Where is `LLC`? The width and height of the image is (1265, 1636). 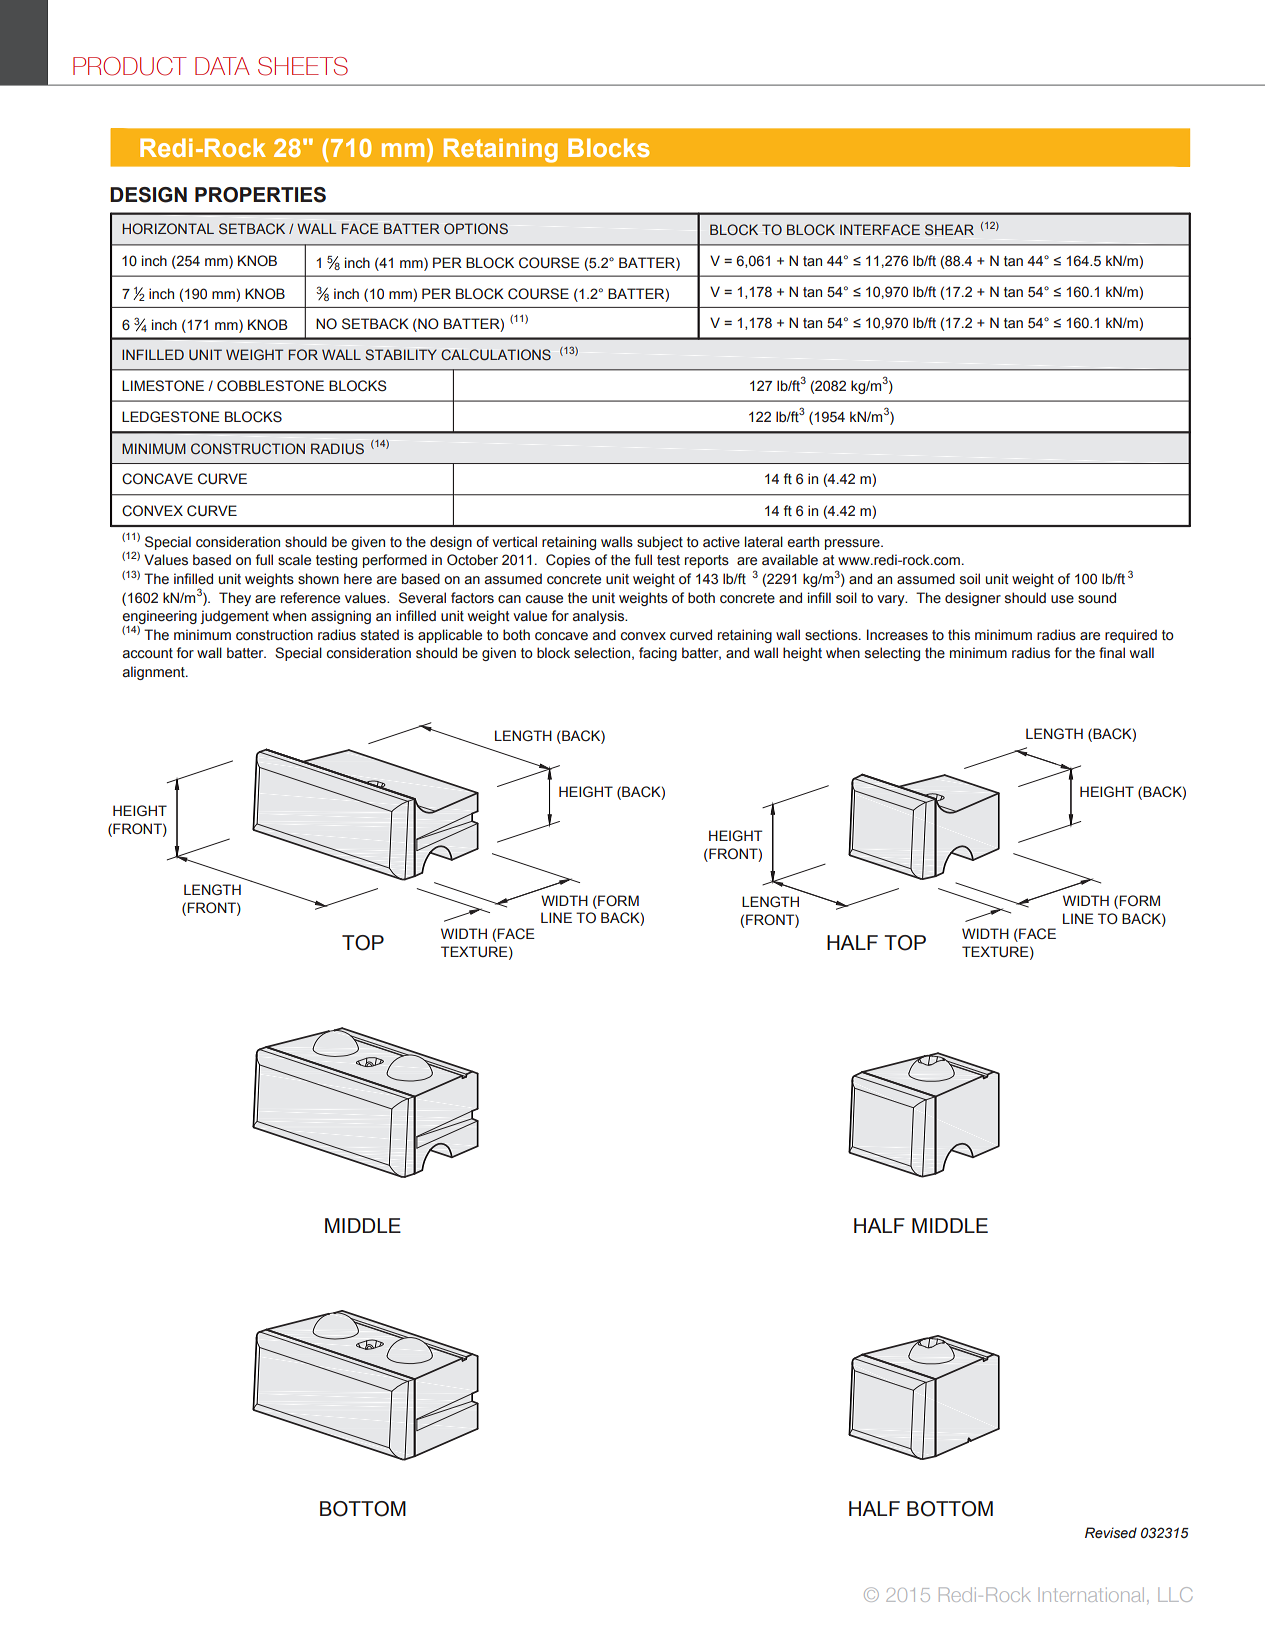 LLC is located at coordinates (1175, 1594).
